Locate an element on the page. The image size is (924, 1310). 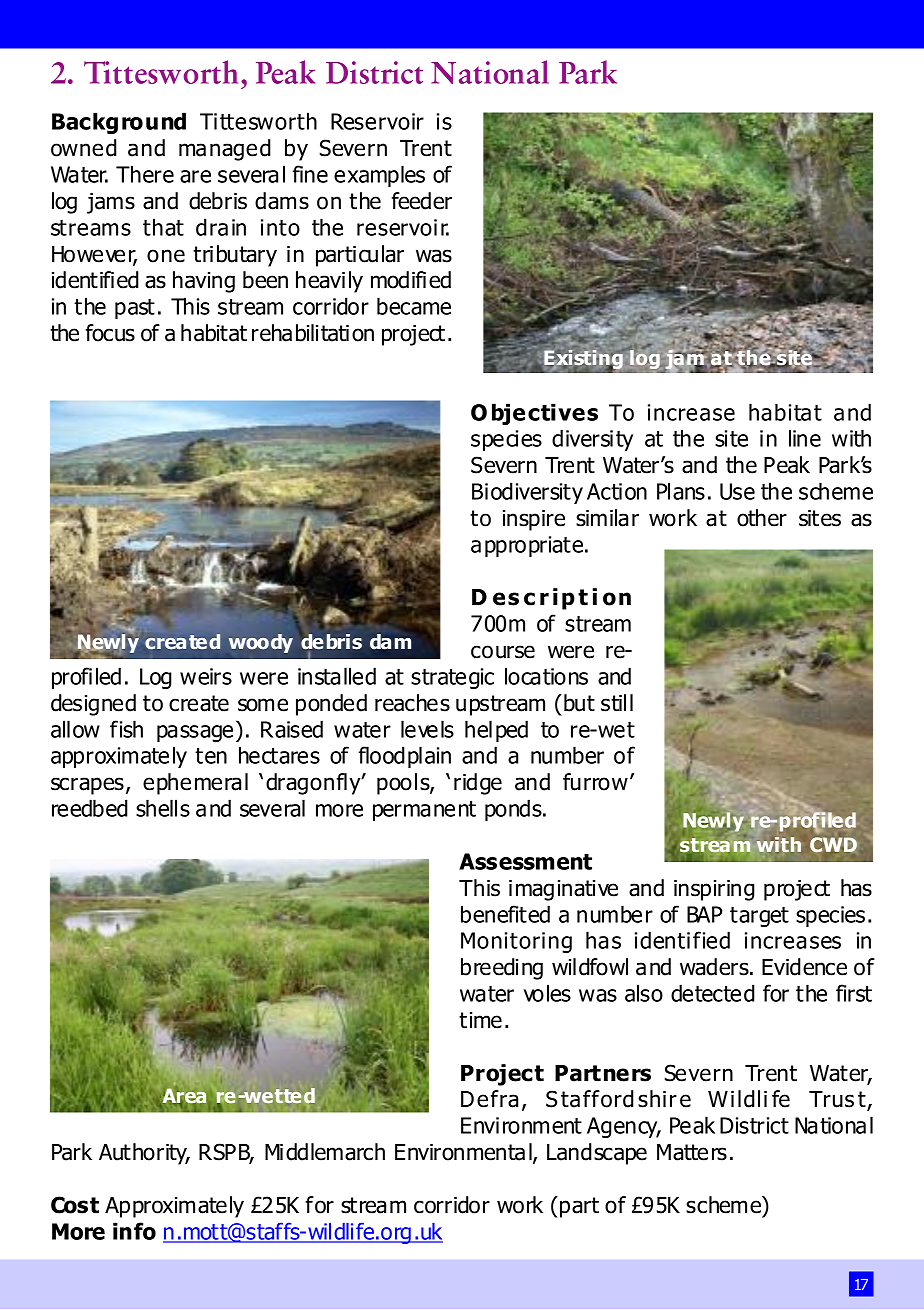
shells is located at coordinates (163, 808).
